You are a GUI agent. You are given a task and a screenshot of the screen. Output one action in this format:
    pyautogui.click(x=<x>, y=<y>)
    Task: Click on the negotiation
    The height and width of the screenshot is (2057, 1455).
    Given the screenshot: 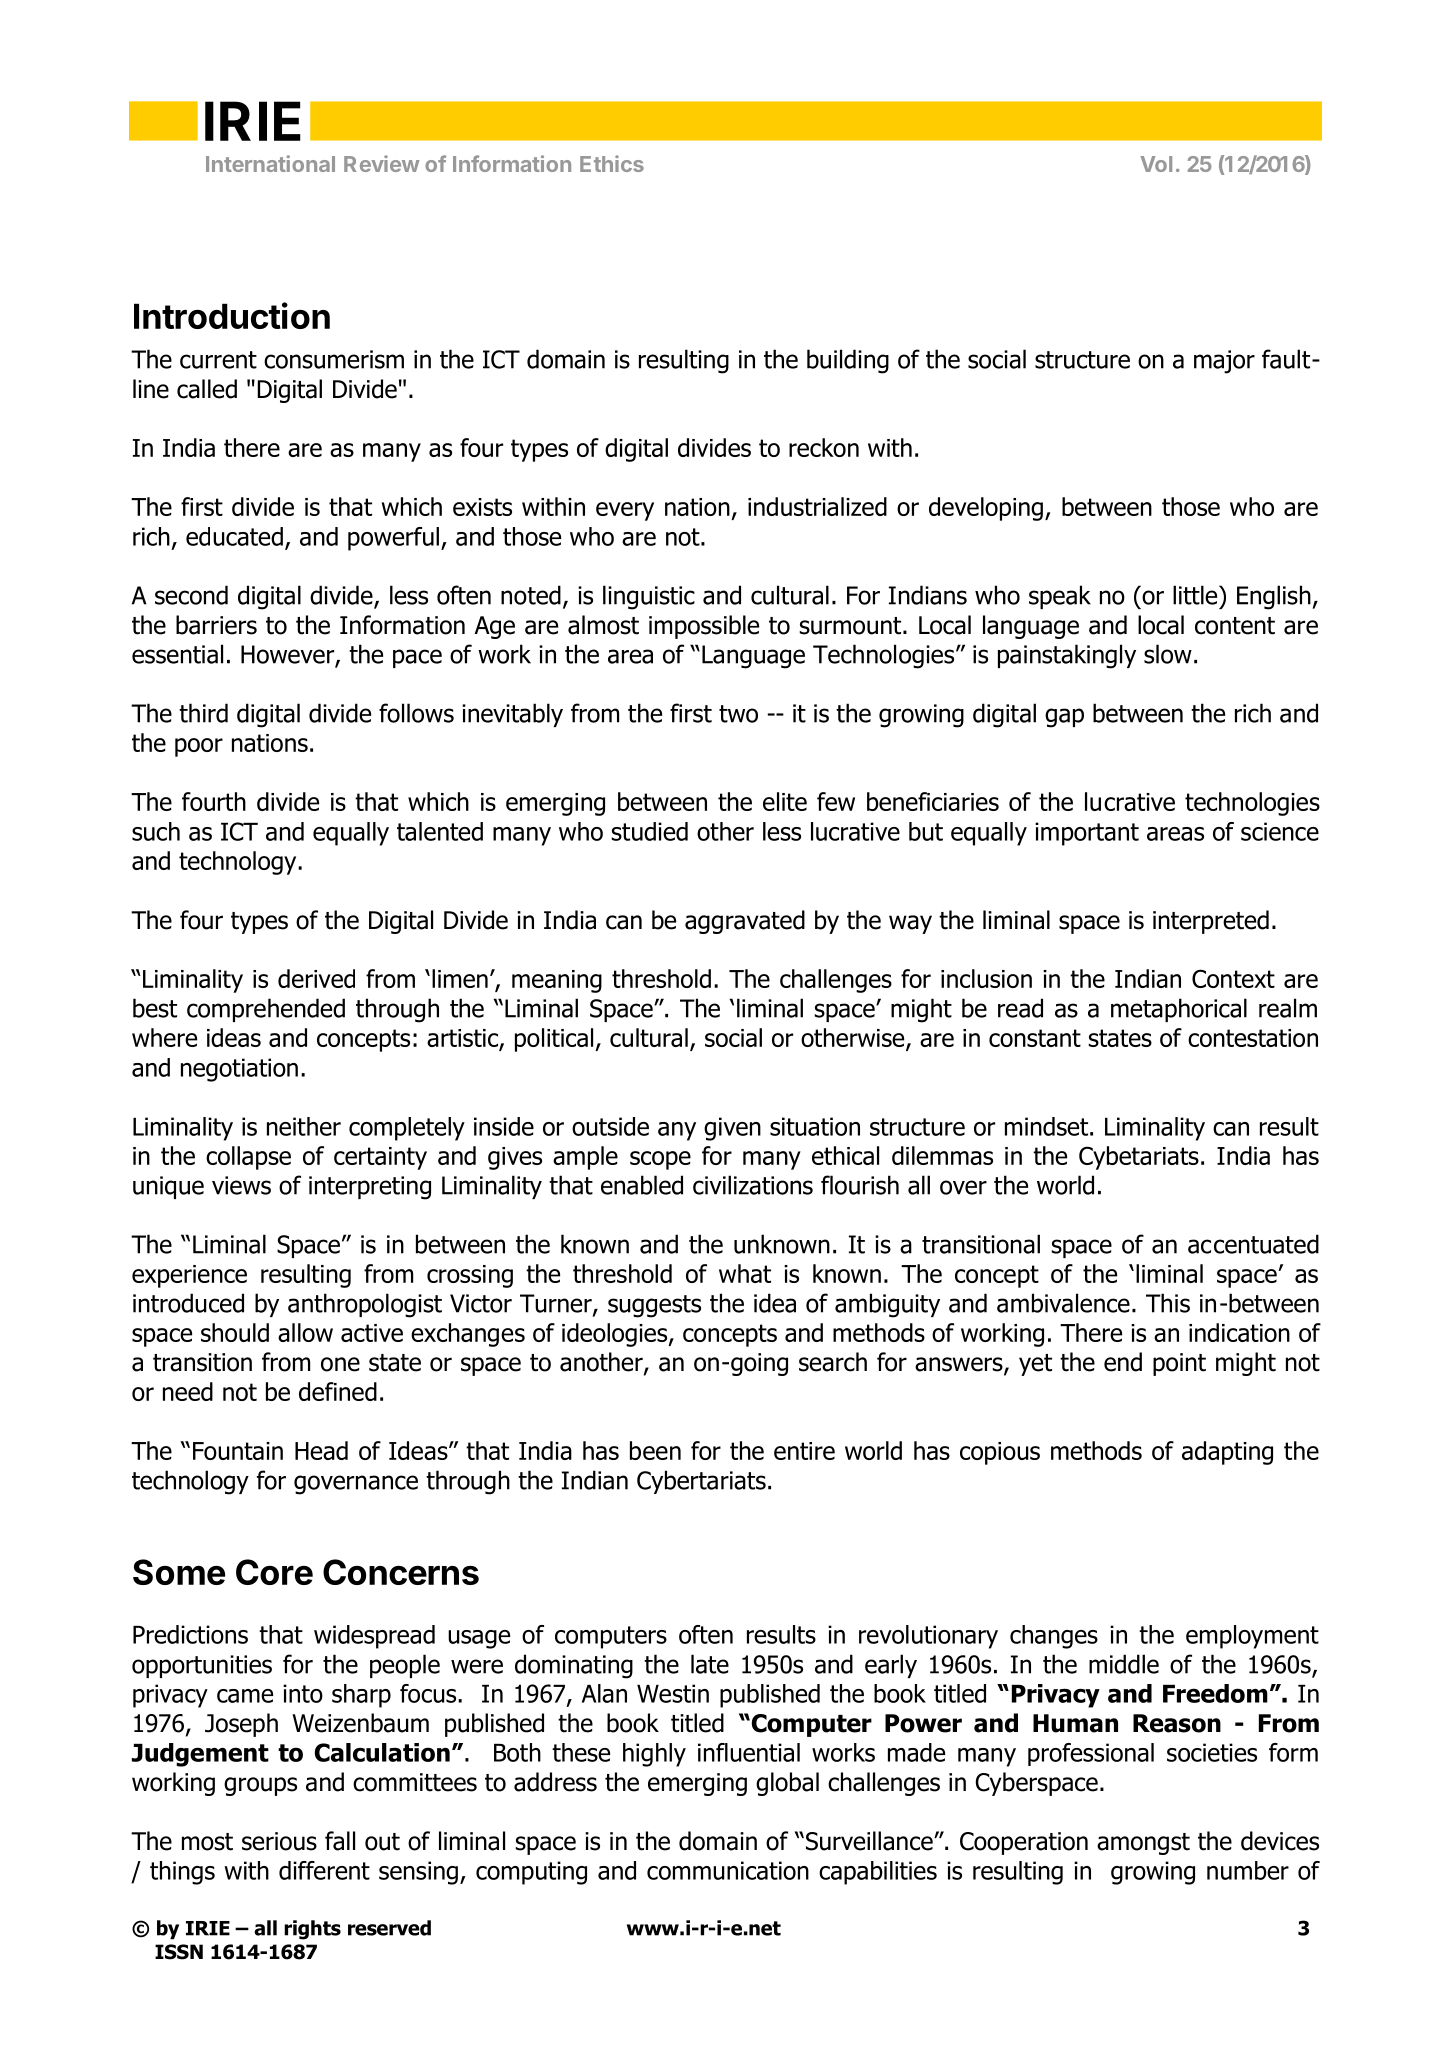 What is the action you would take?
    pyautogui.click(x=239, y=1070)
